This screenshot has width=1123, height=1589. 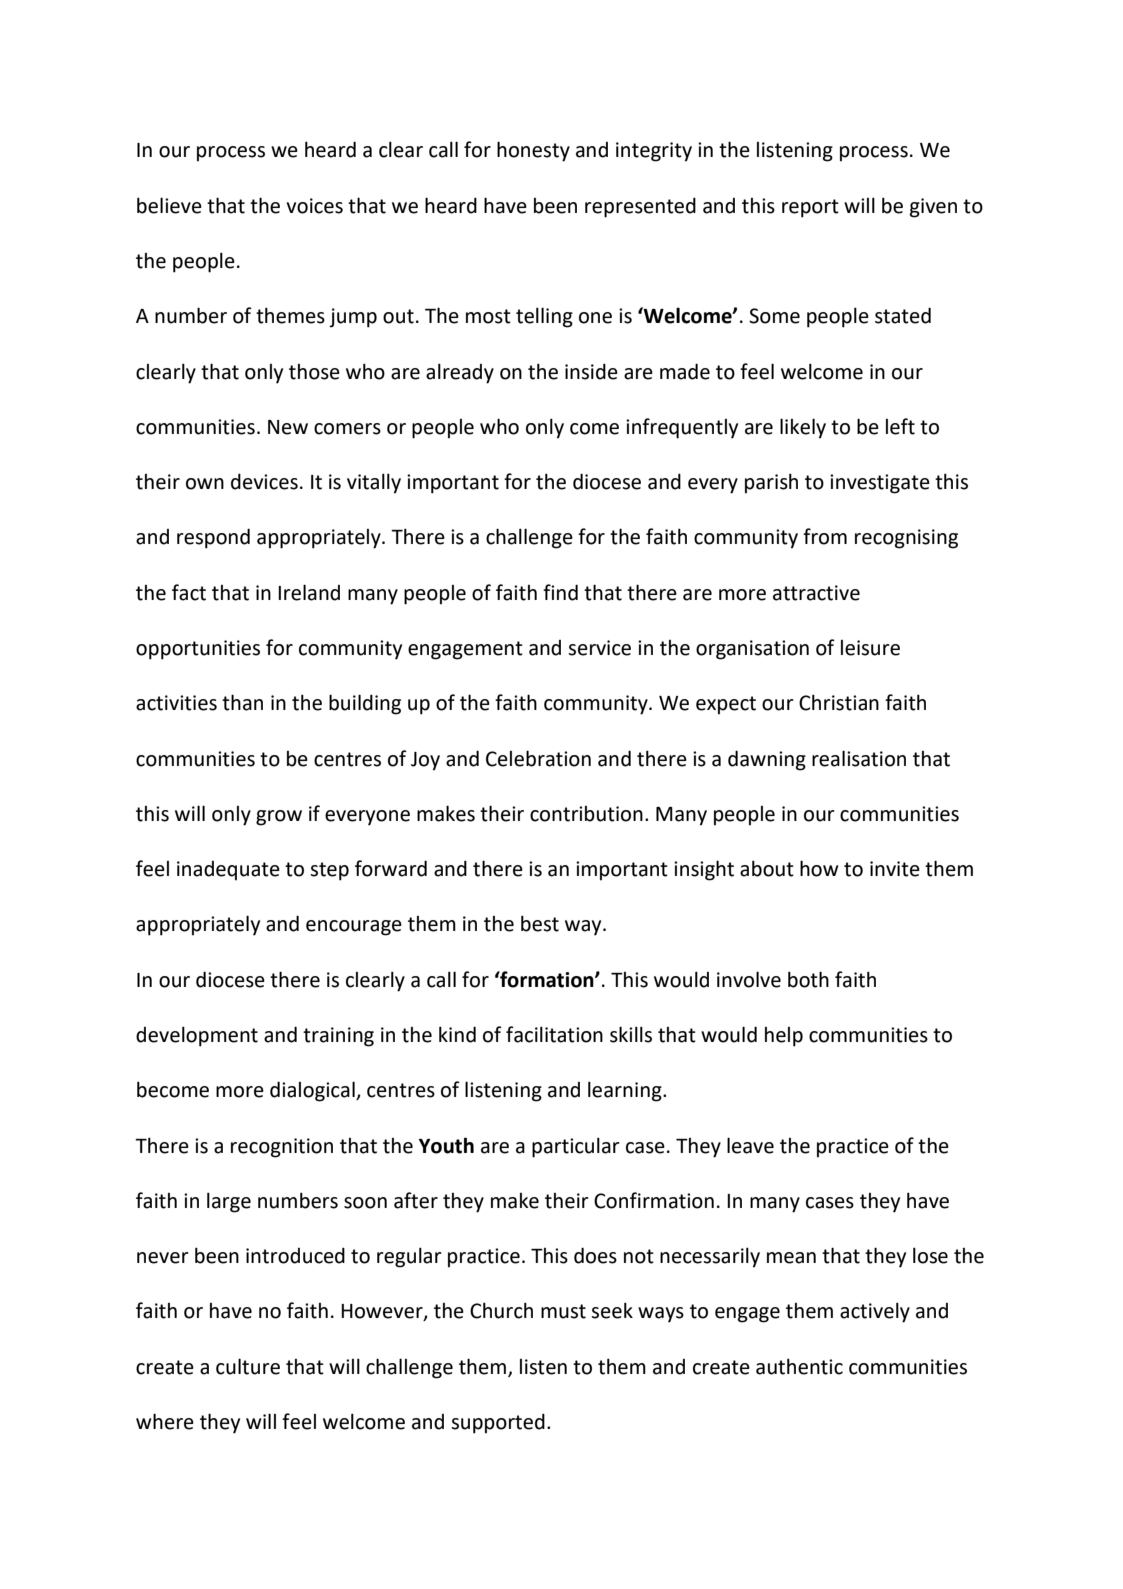 I want to click on development, so click(x=197, y=1036).
